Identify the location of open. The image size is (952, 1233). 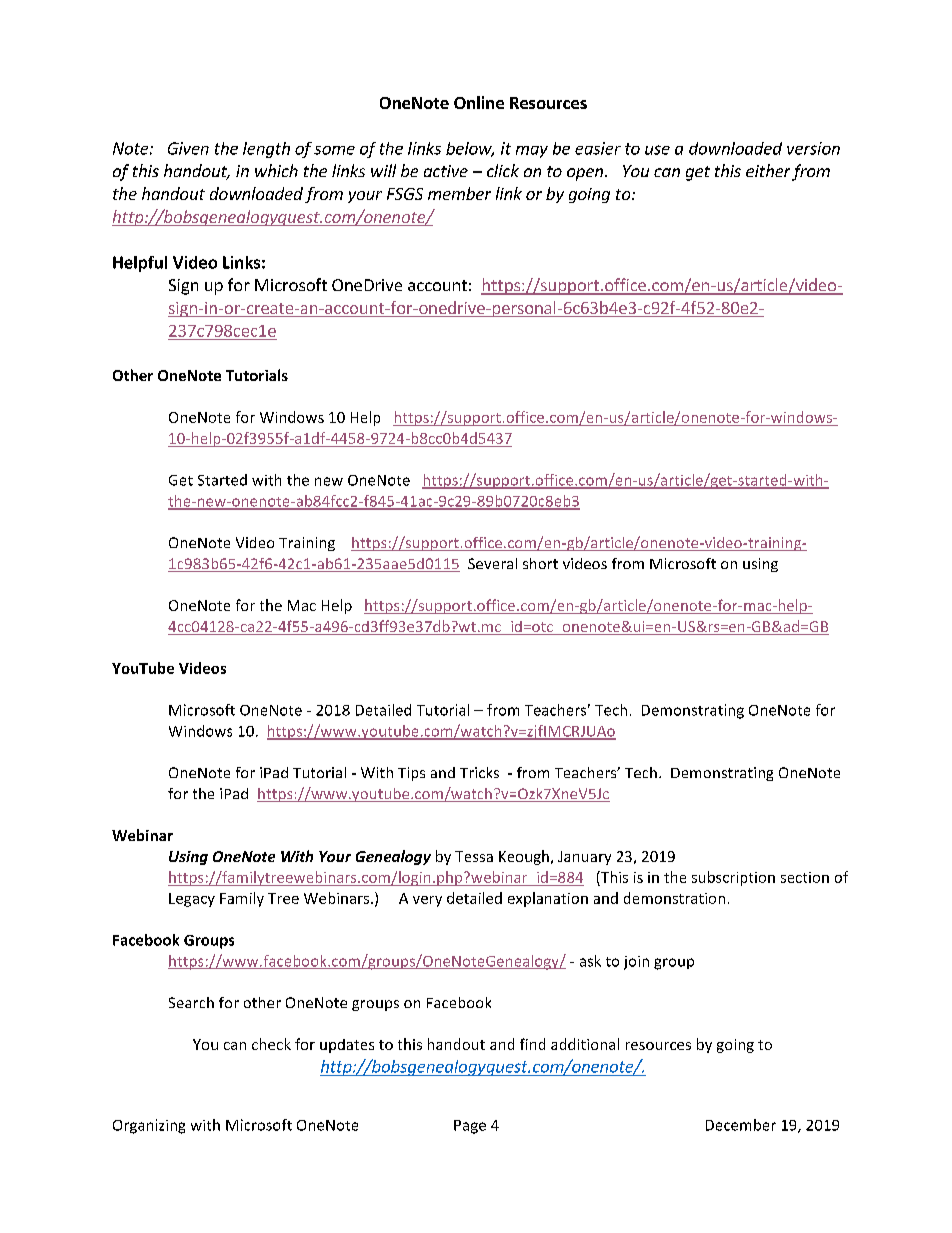
(585, 174).
